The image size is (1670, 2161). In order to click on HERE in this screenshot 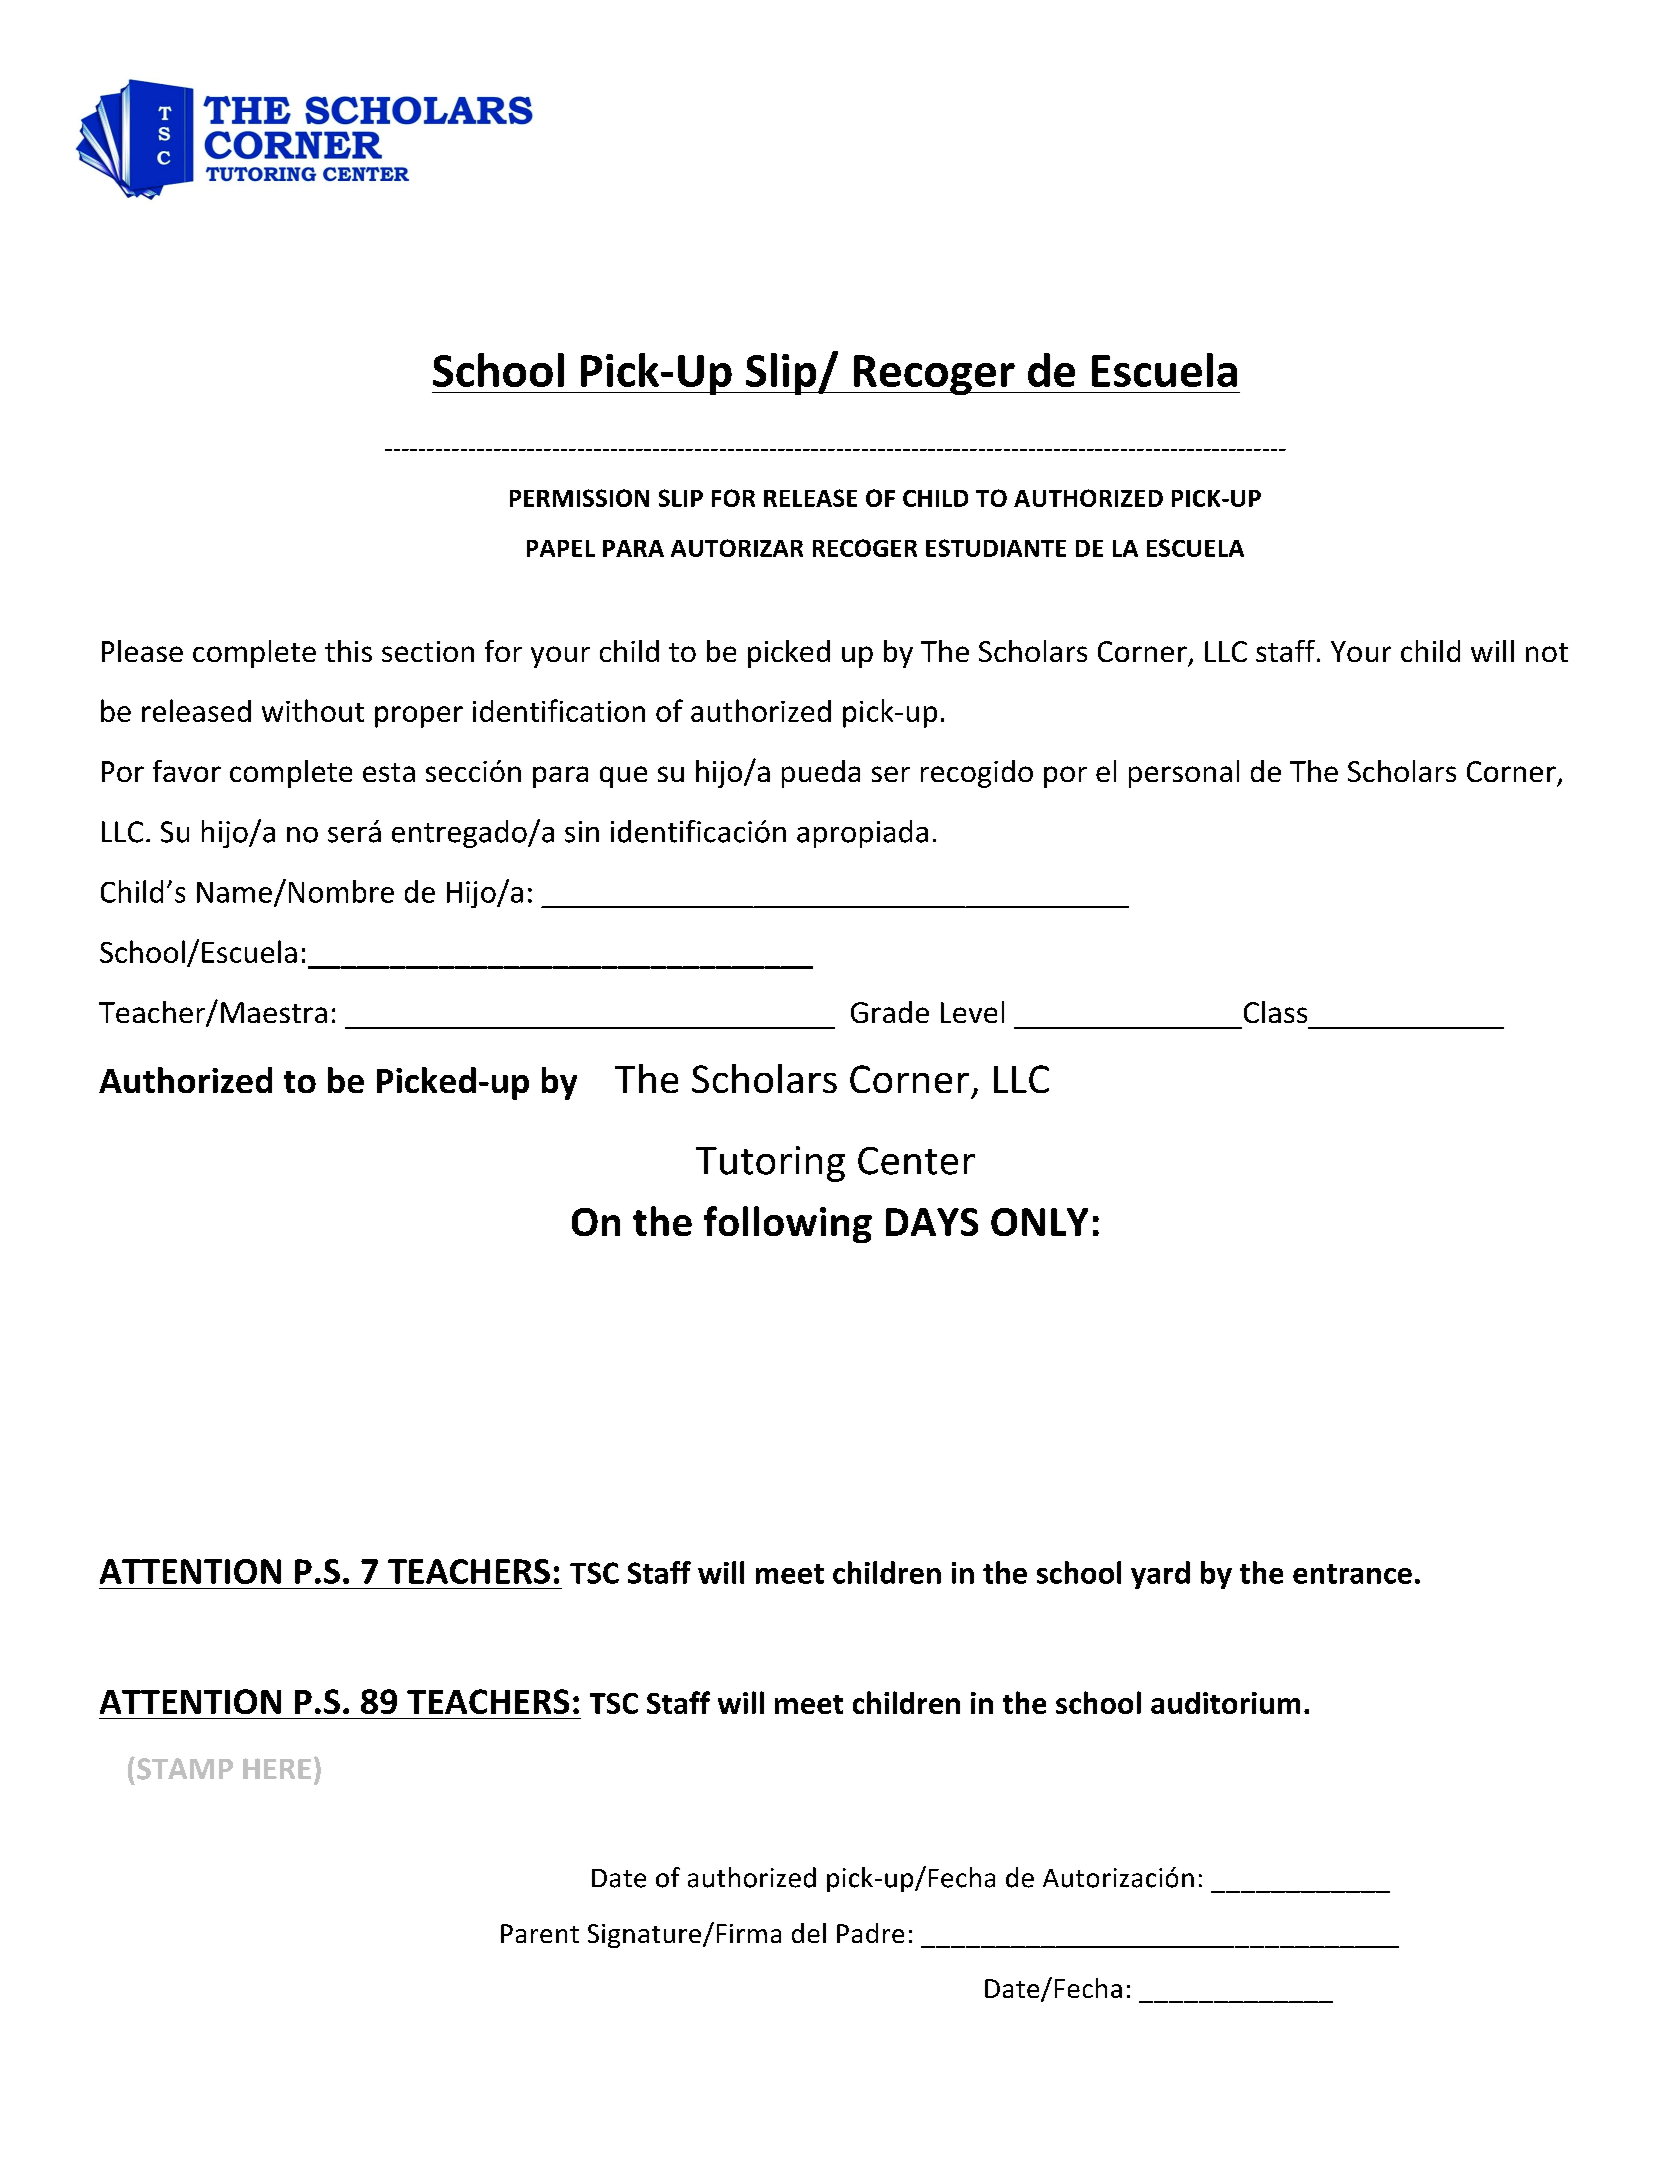, I will do `click(277, 1768)`.
